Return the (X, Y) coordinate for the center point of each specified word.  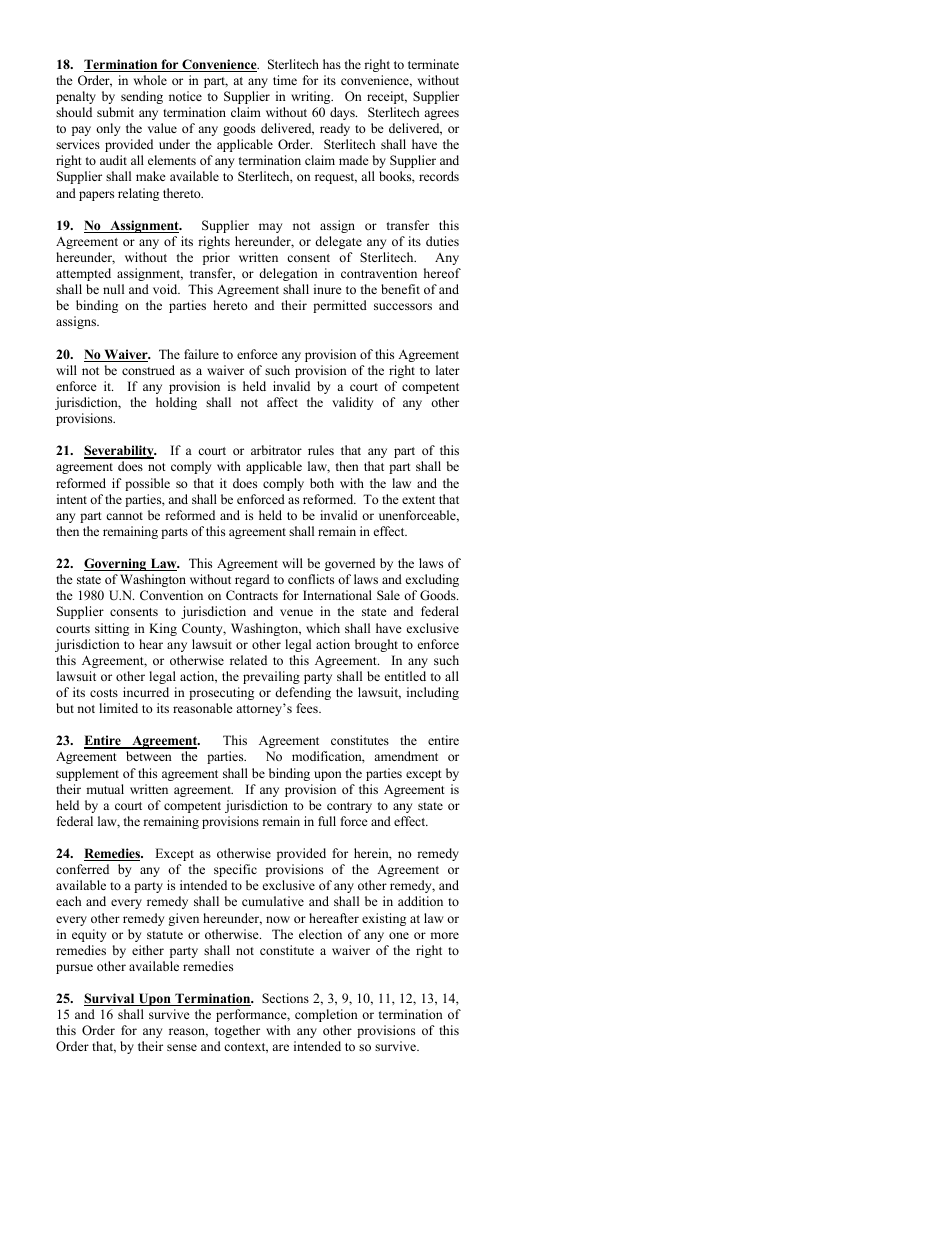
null (113, 289)
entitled (405, 676)
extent (418, 500)
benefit (400, 289)
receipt (387, 97)
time (285, 80)
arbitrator (276, 450)
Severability (120, 452)
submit (115, 112)
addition (420, 901)
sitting (112, 629)
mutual (105, 789)
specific (235, 870)
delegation (288, 274)
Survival (110, 999)
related (248, 660)
